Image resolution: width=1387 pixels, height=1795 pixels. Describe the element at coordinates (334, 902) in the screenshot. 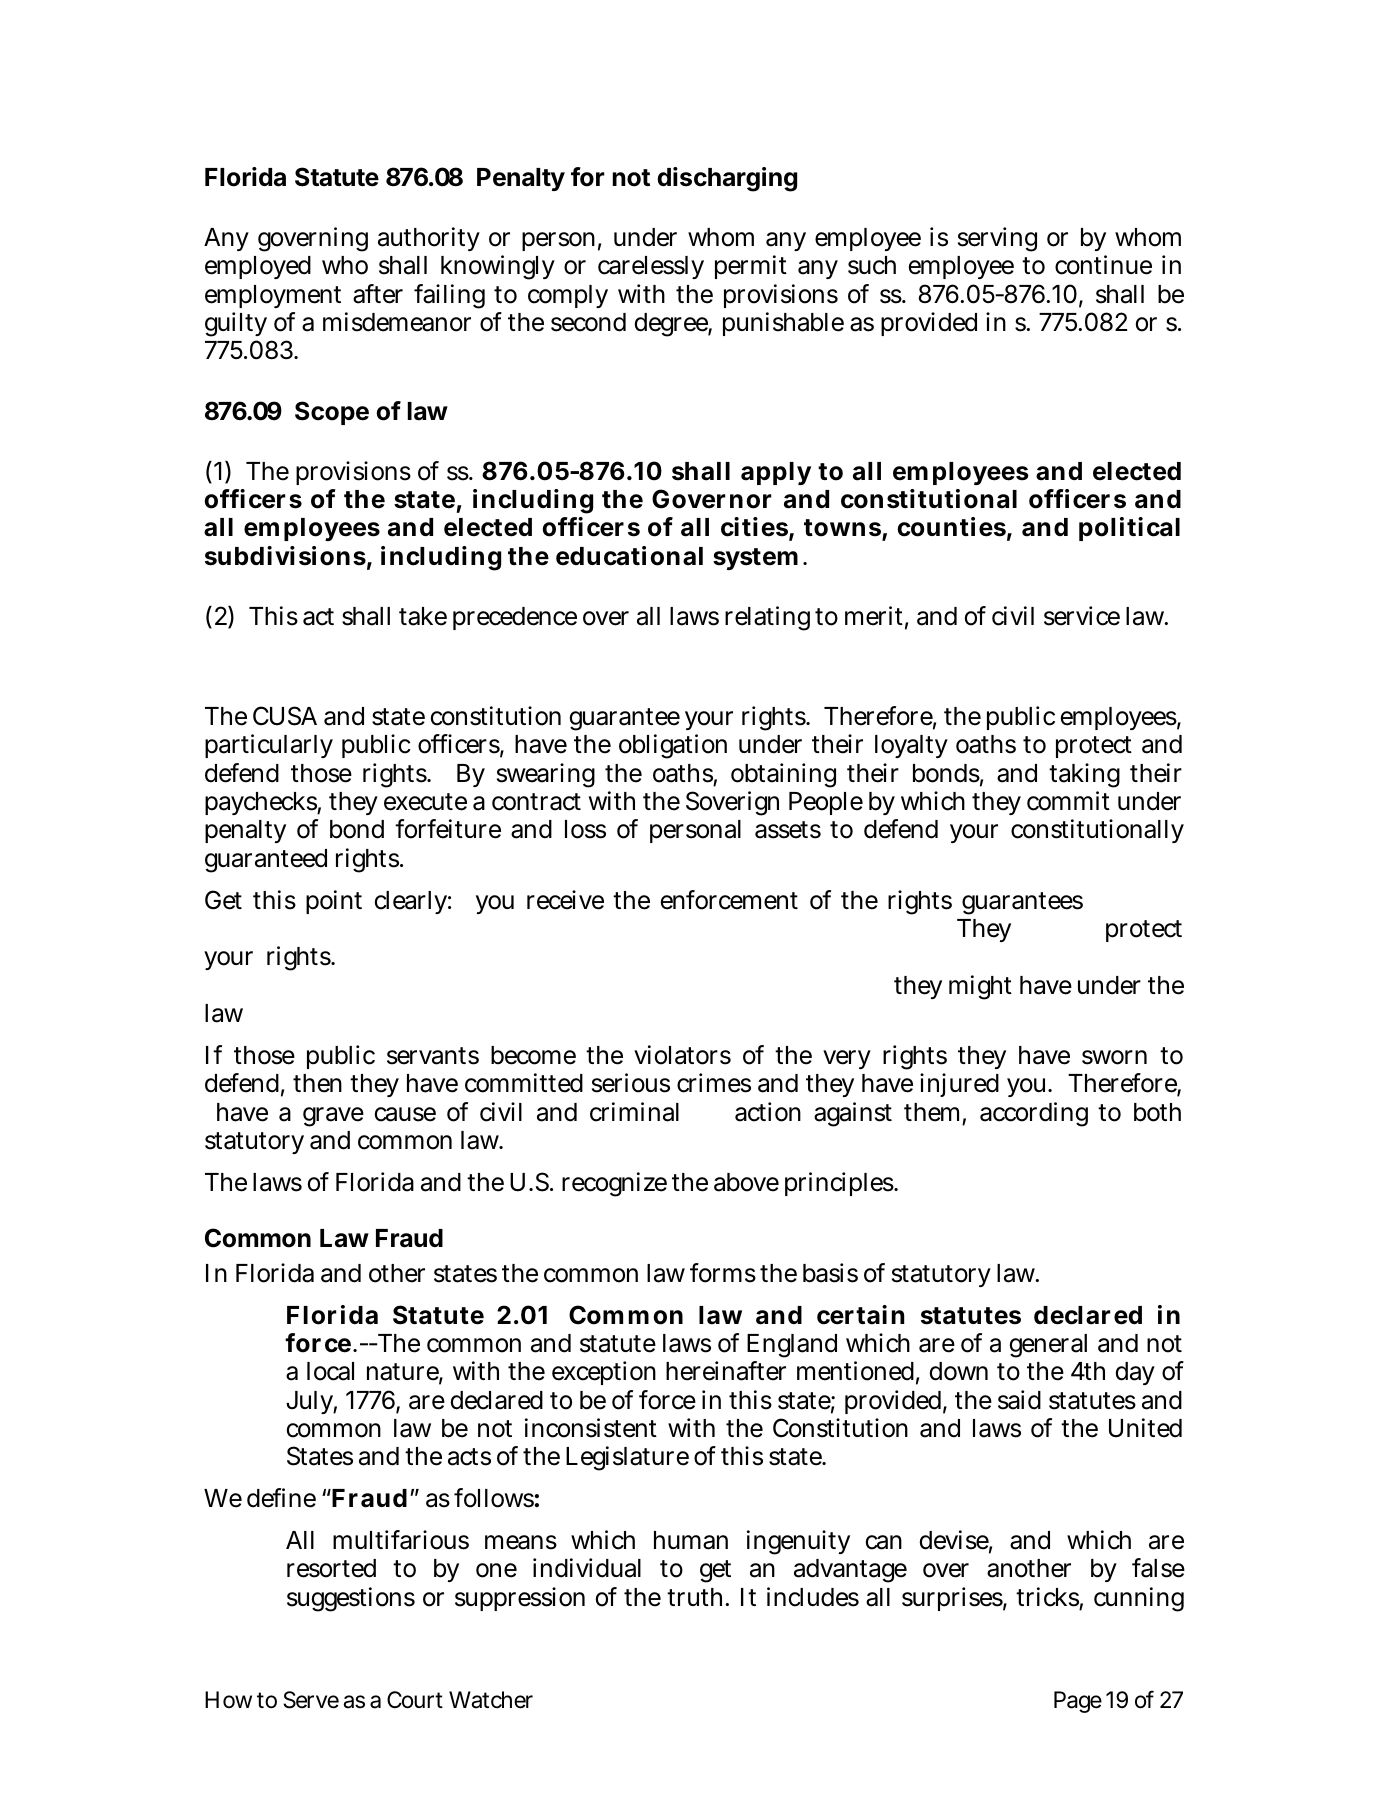

I see `point` at that location.
